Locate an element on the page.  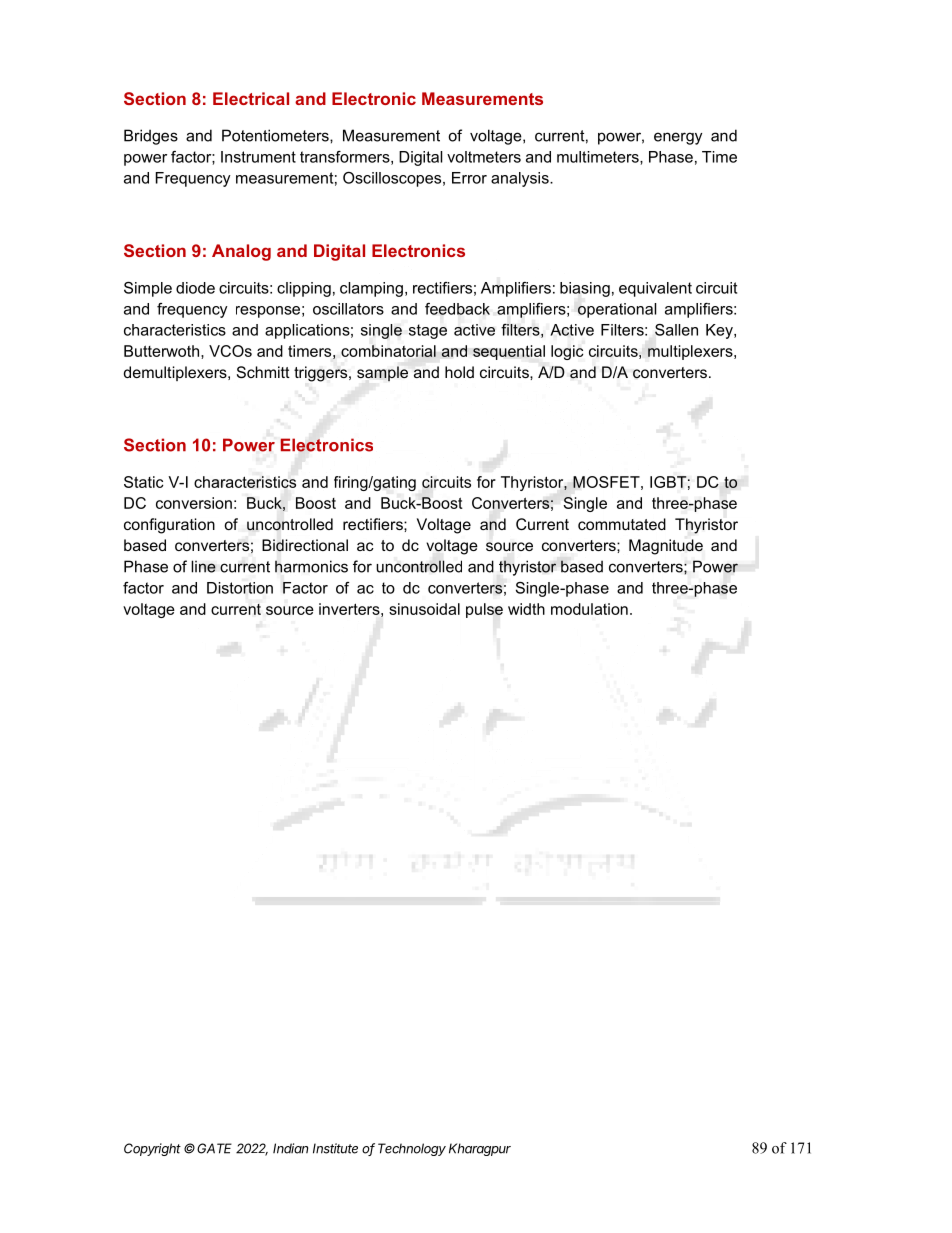
sinusoidal is located at coordinates (424, 609).
